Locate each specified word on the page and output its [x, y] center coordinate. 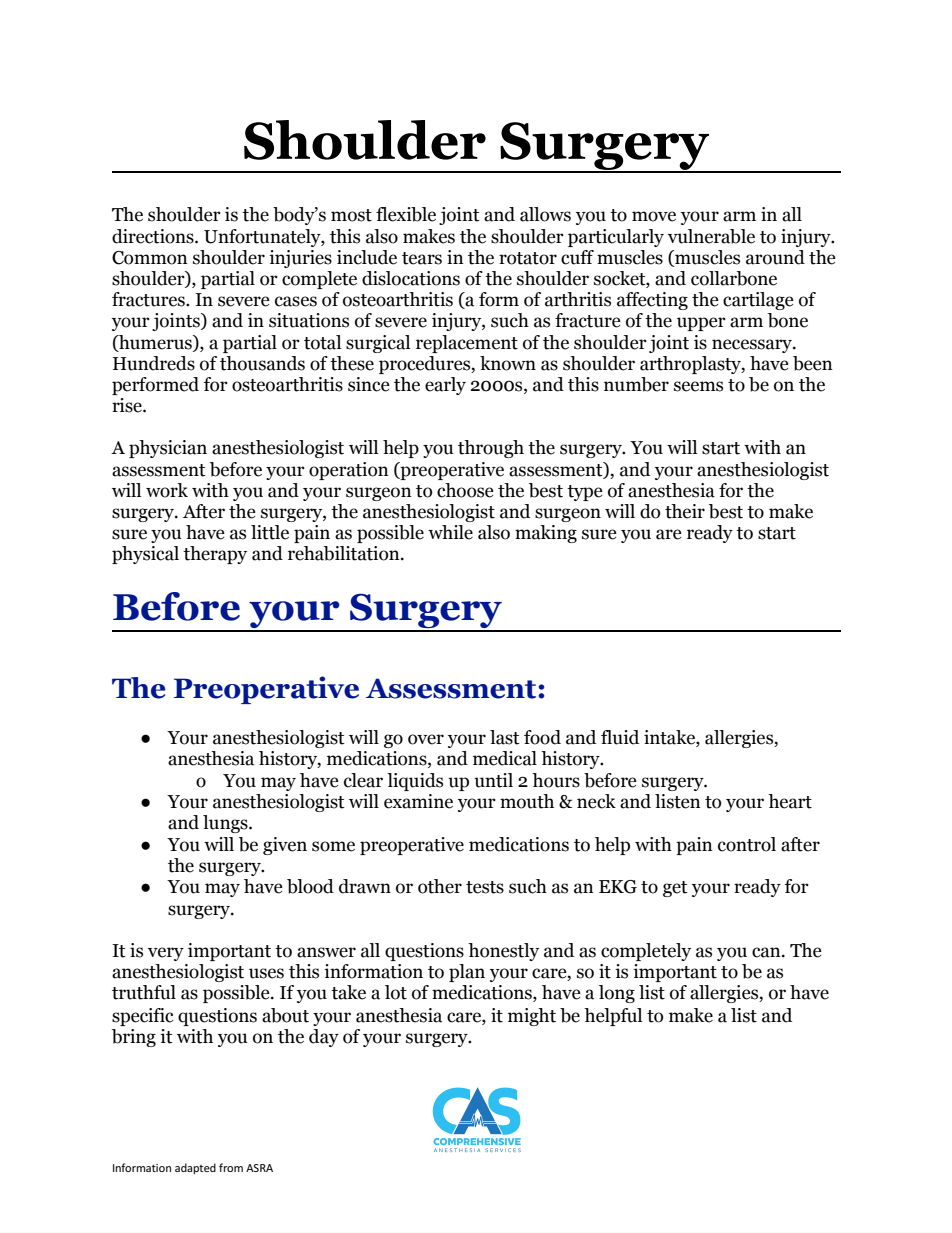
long [617, 994]
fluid [620, 737]
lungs [226, 824]
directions [154, 236]
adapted [195, 1168]
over [426, 739]
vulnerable [711, 236]
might [532, 1017]
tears [422, 258]
